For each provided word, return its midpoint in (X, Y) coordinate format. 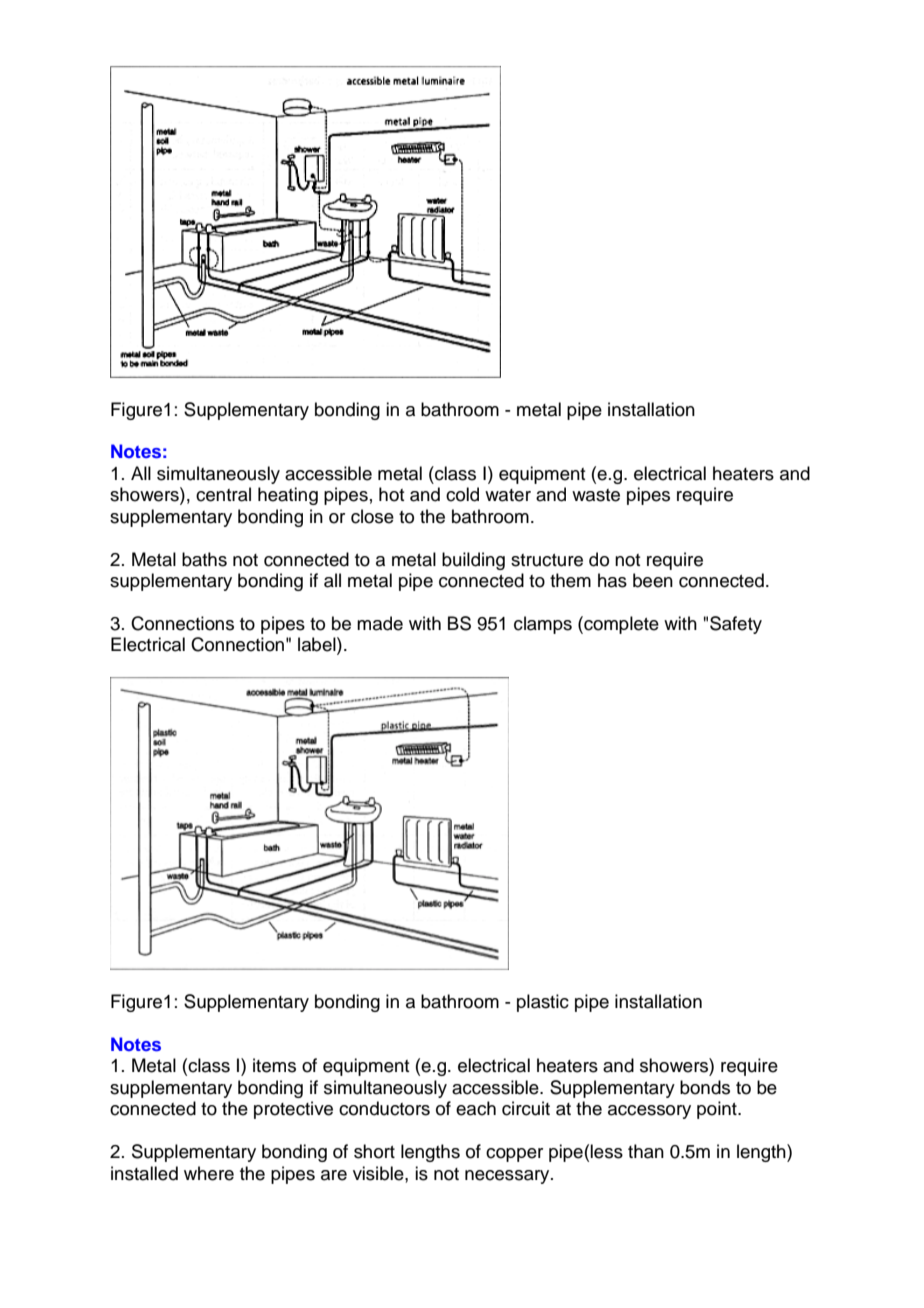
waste (596, 495)
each (476, 1108)
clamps (543, 625)
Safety (736, 625)
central (223, 494)
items (274, 1065)
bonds (705, 1087)
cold (462, 494)
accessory (649, 1112)
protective (293, 1110)
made (380, 623)
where (209, 1173)
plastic (543, 1003)
